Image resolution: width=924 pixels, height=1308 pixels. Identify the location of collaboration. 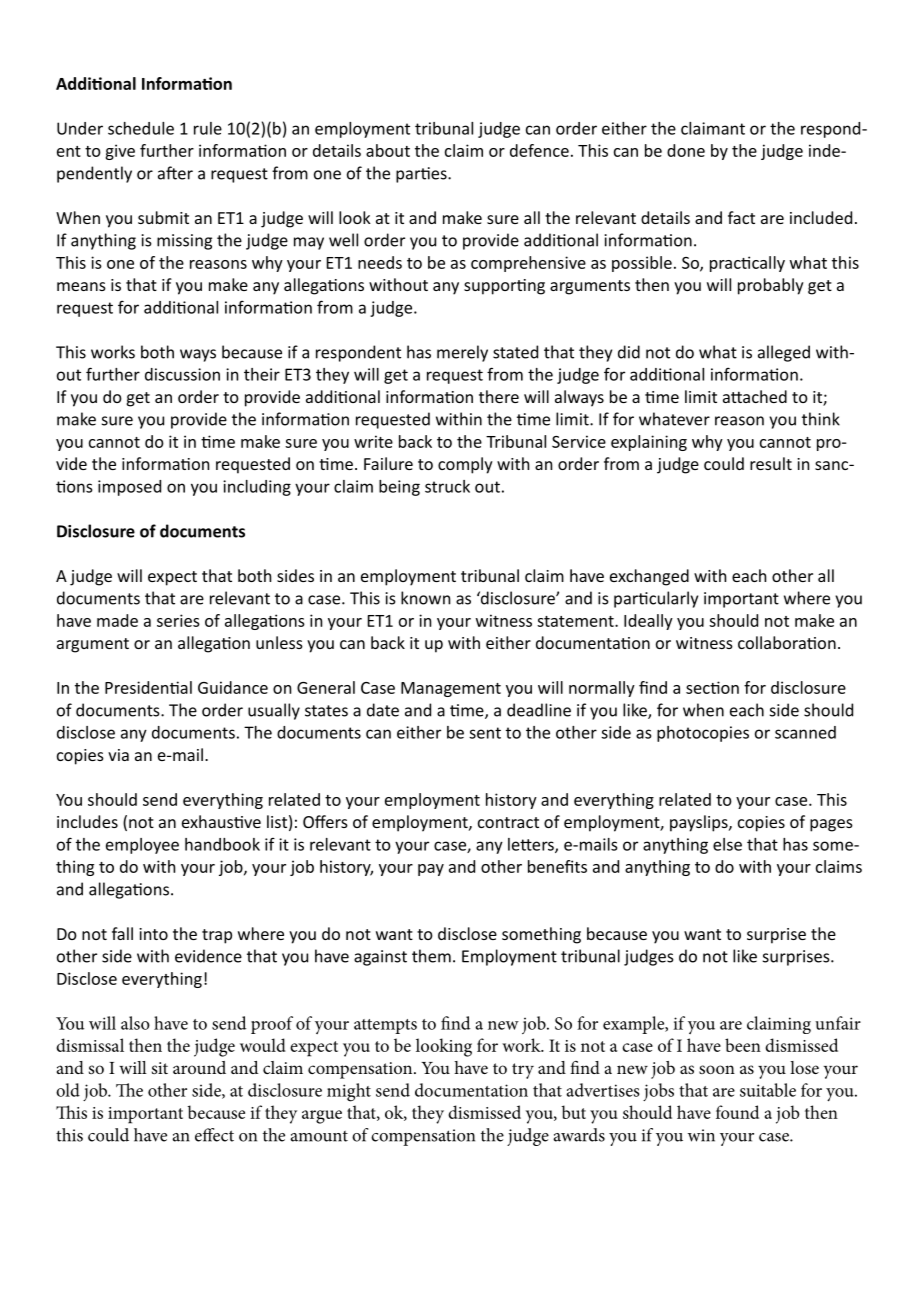
(787, 642).
